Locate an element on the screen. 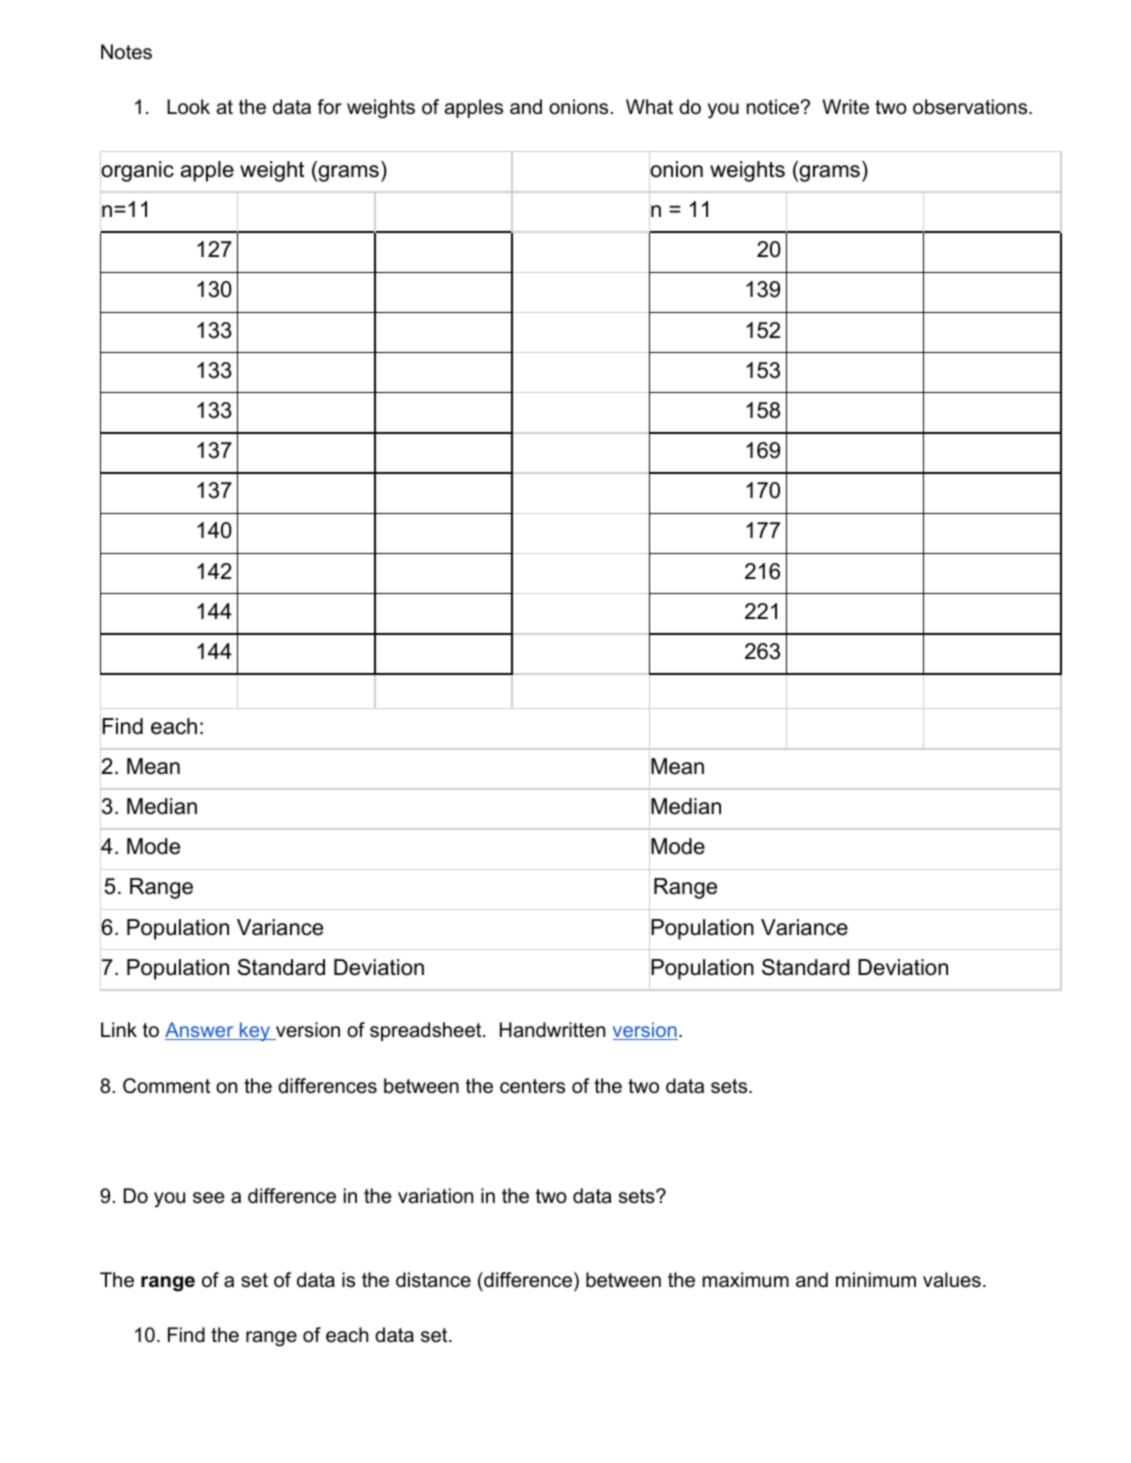 The width and height of the screenshot is (1131, 1463). see is located at coordinates (209, 1198).
